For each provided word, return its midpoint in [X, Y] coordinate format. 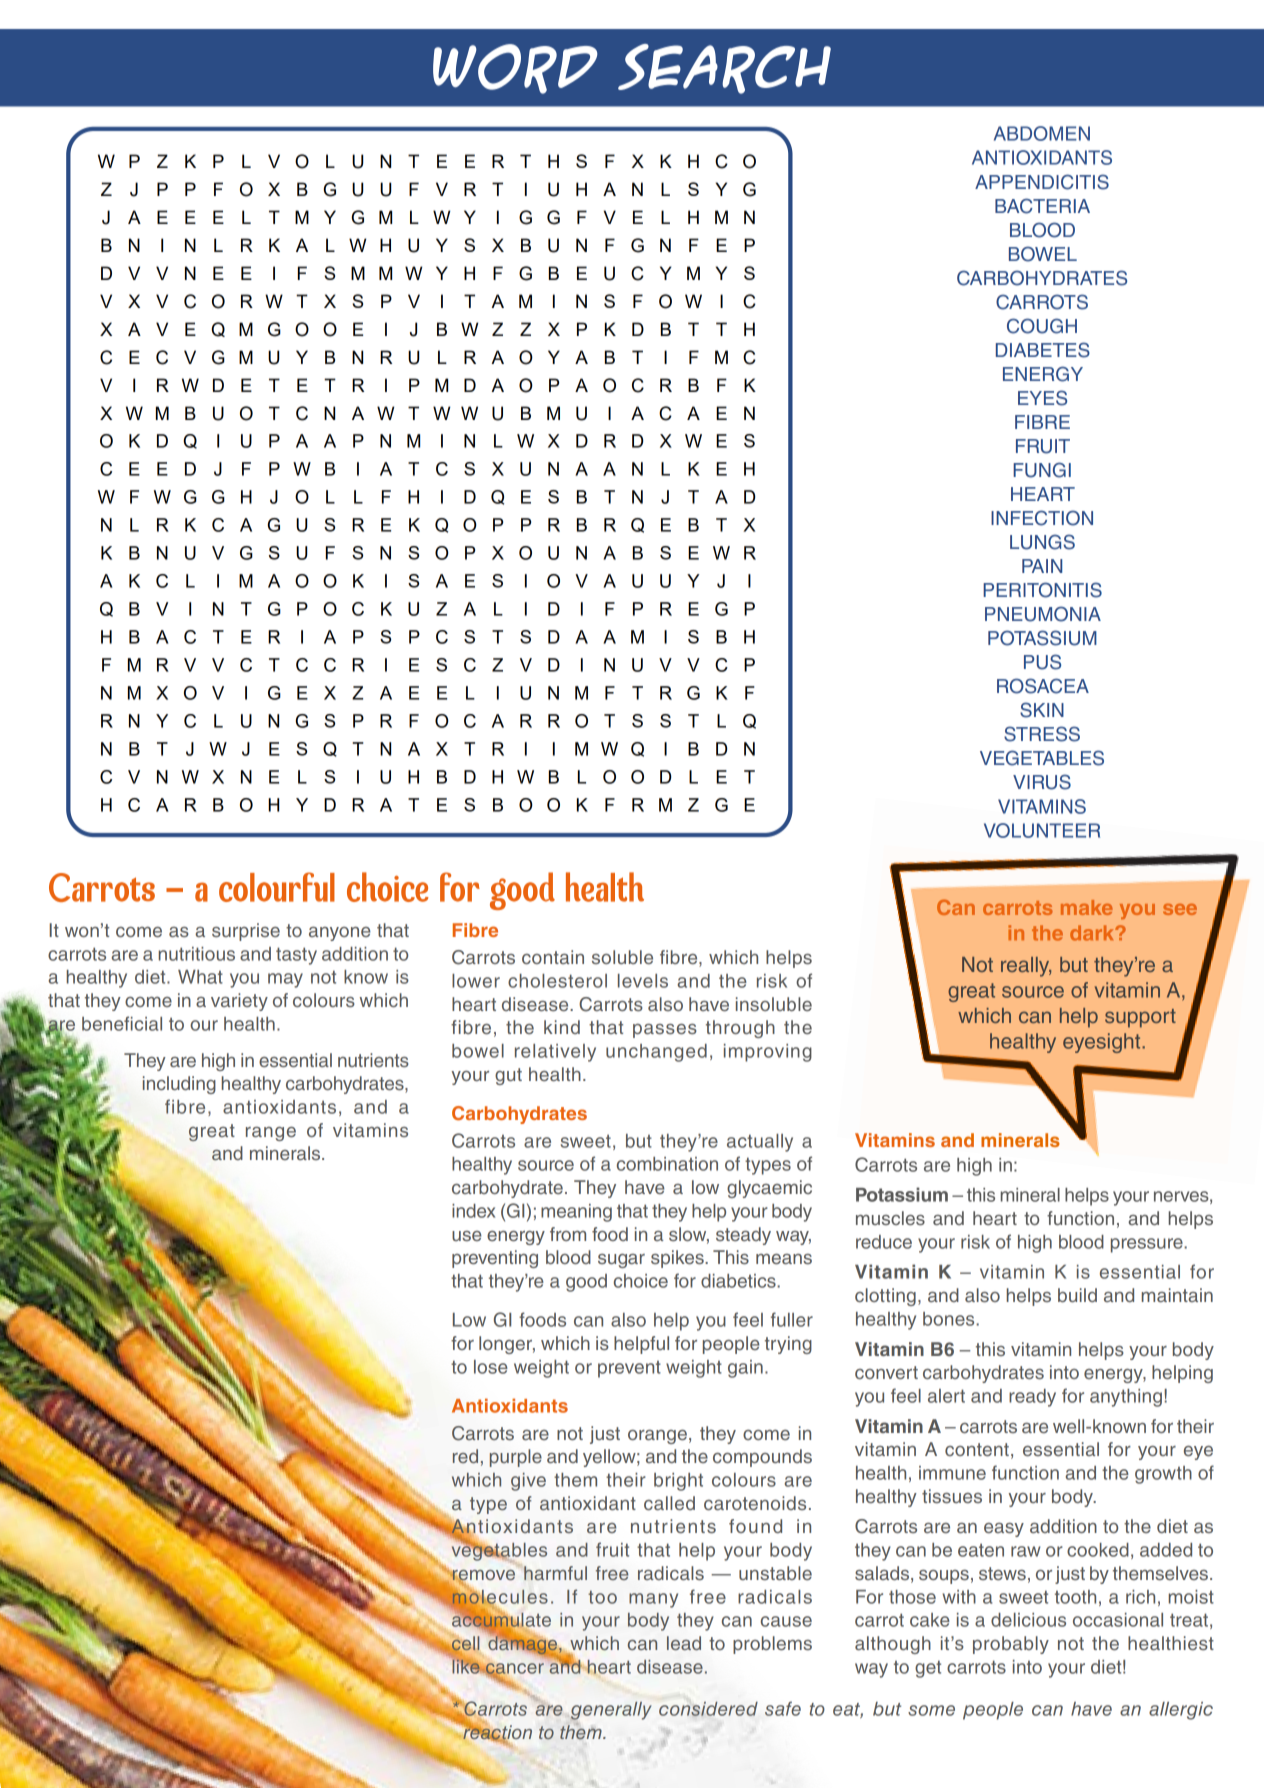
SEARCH [724, 69]
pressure [1148, 1245]
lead [684, 1643]
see [1180, 909]
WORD [515, 69]
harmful [555, 1573]
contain [553, 957]
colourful [277, 887]
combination [667, 1164]
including [179, 1085]
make [1087, 907]
